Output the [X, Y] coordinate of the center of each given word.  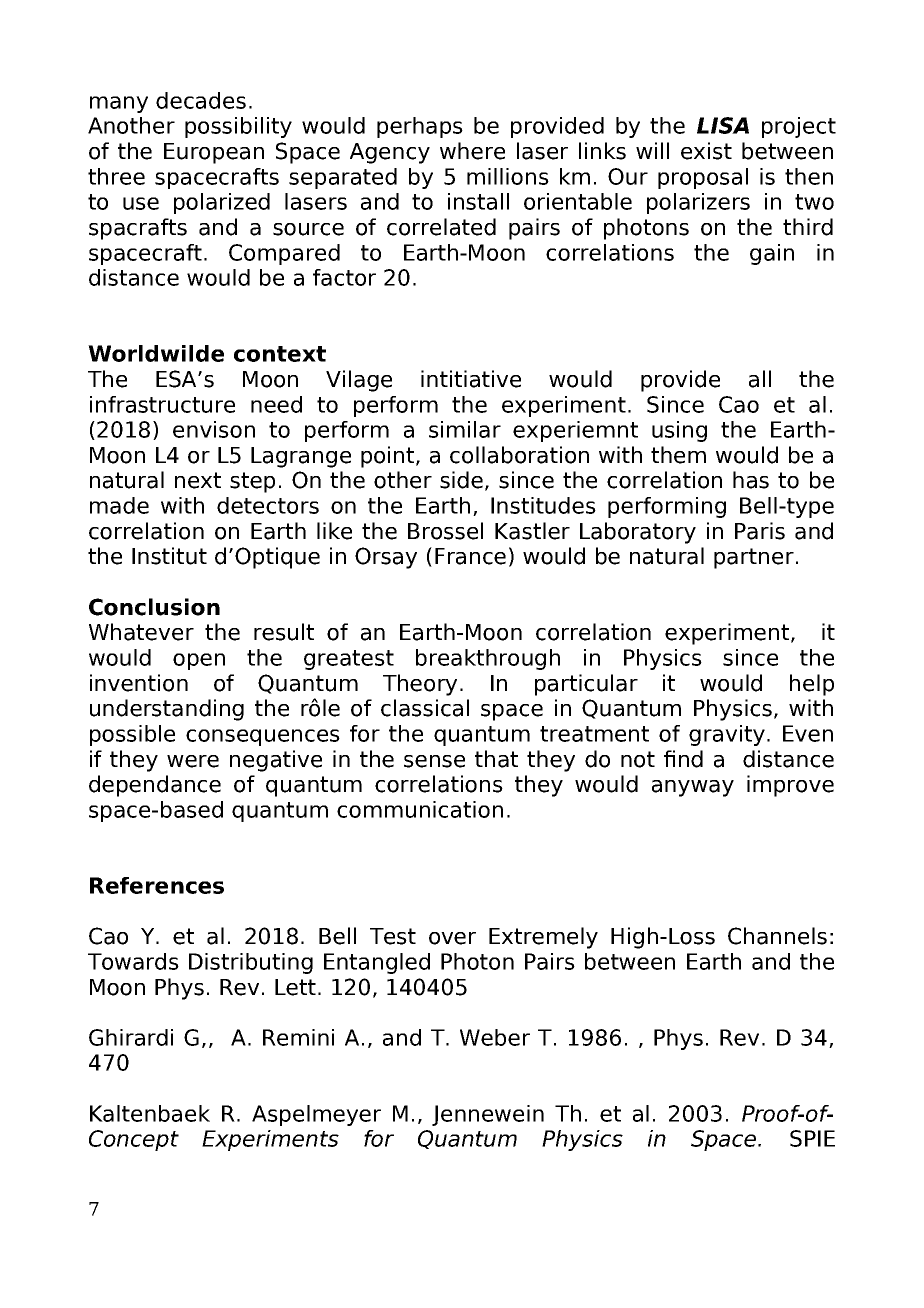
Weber [495, 1037]
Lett [295, 987]
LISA [723, 125]
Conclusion [154, 607]
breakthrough [488, 659]
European [214, 153]
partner [754, 558]
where [472, 151]
